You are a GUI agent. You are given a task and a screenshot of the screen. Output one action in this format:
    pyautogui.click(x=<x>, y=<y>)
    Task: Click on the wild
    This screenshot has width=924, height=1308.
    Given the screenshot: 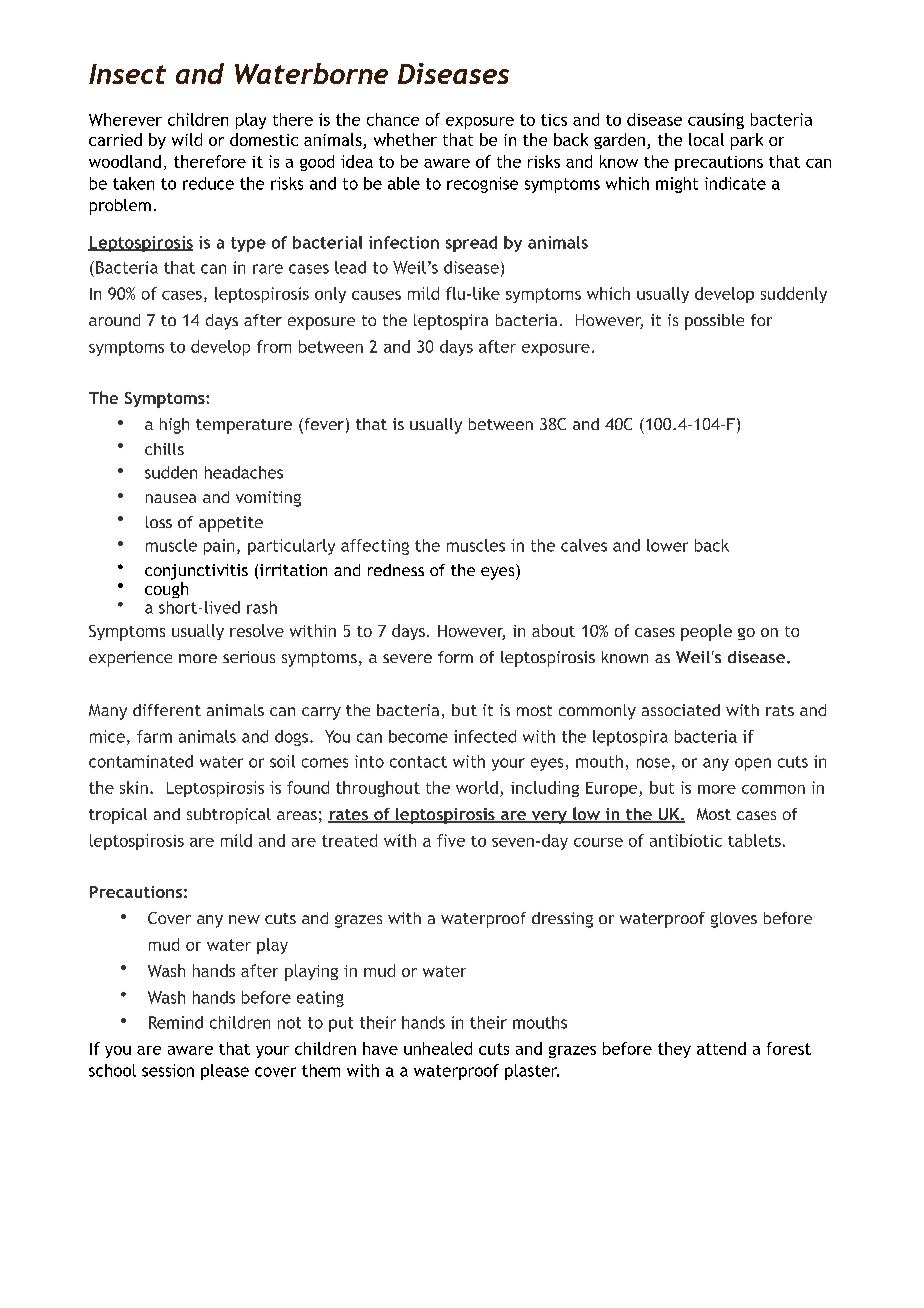 What is the action you would take?
    pyautogui.click(x=187, y=139)
